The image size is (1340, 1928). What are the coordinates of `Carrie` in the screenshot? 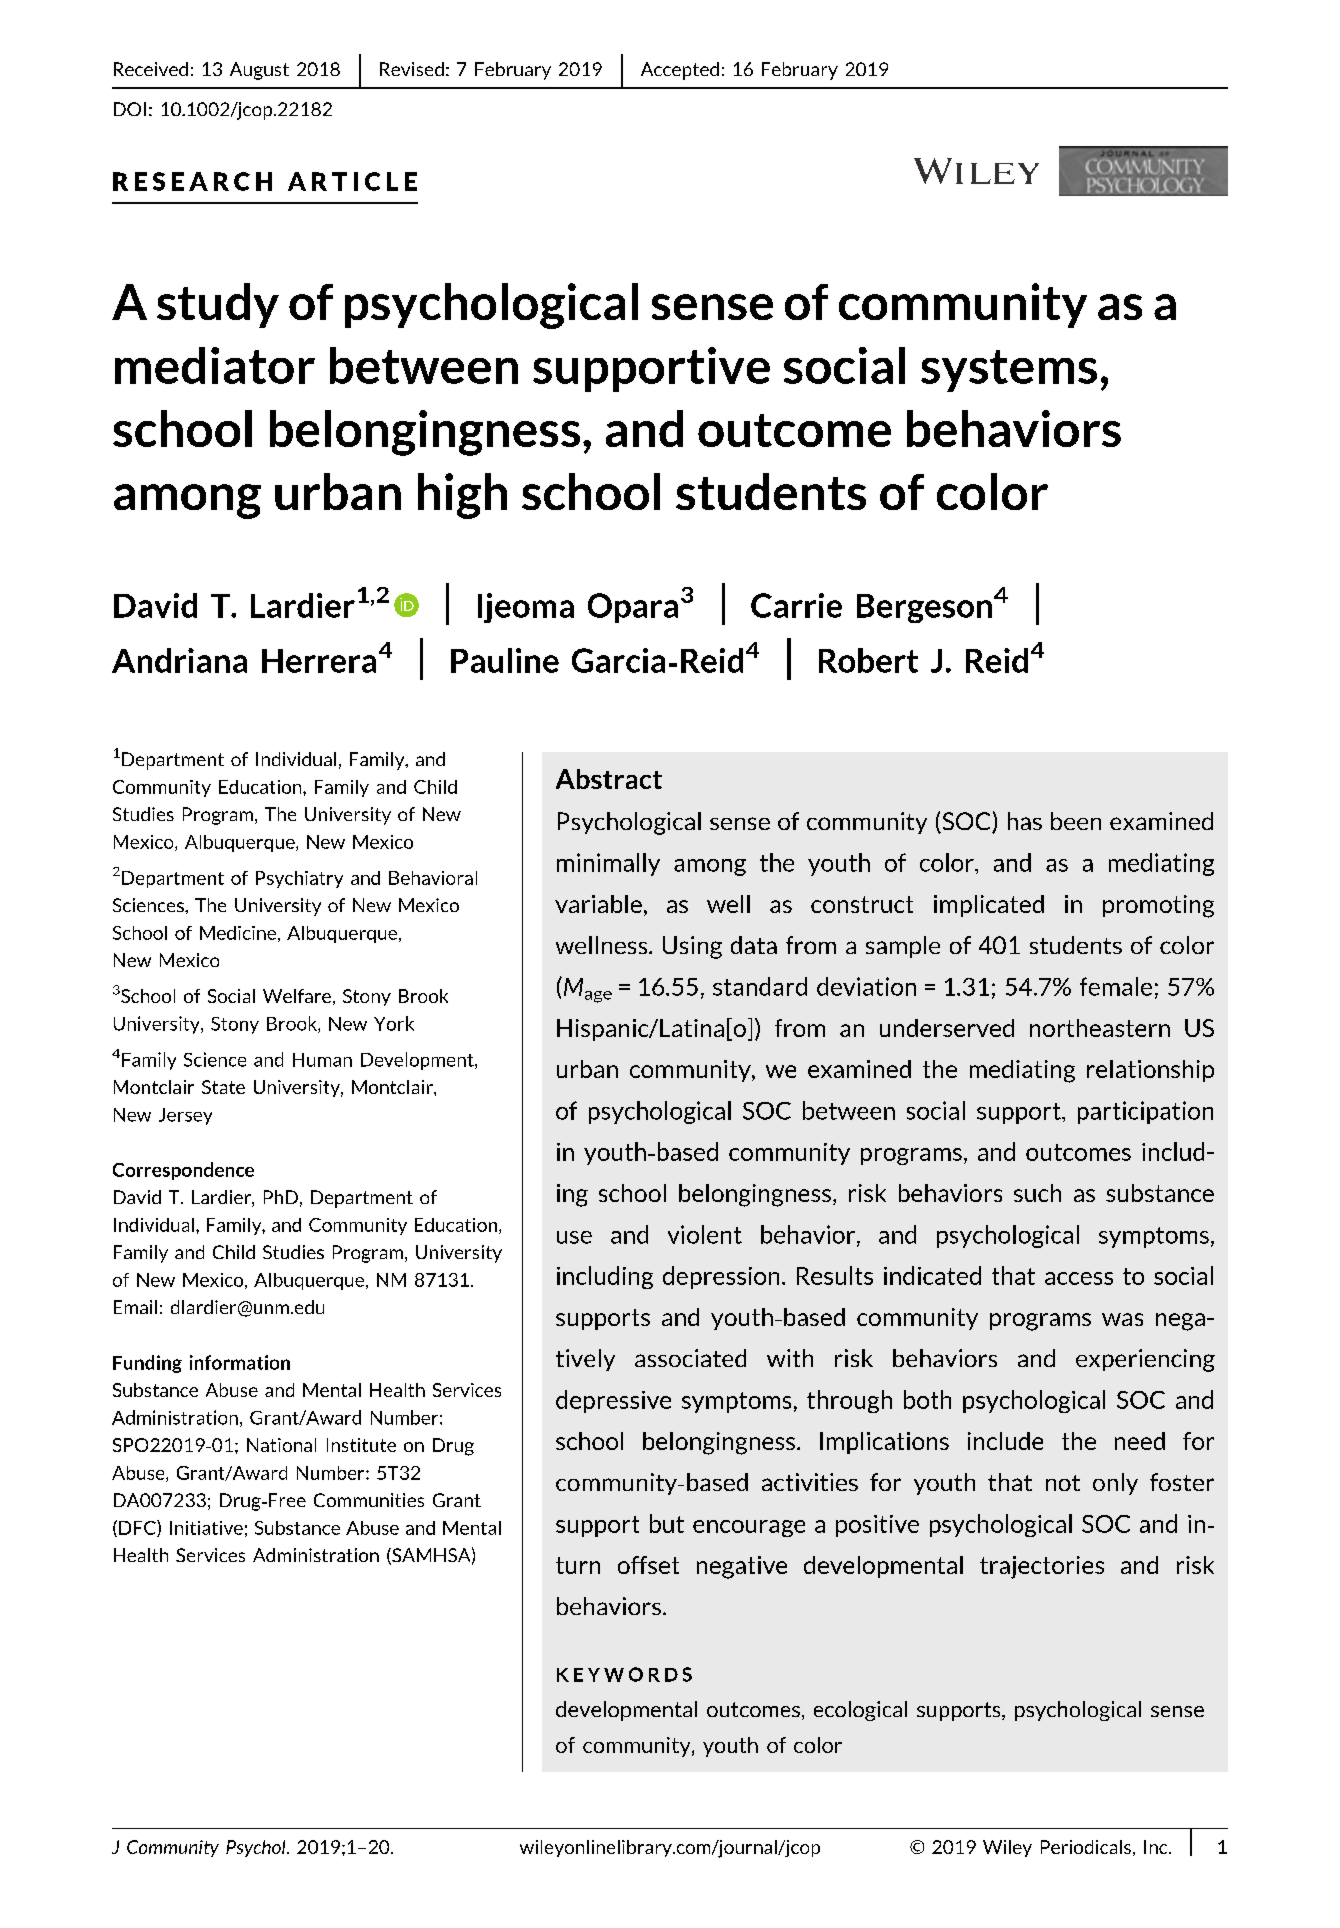 It's located at (796, 605).
